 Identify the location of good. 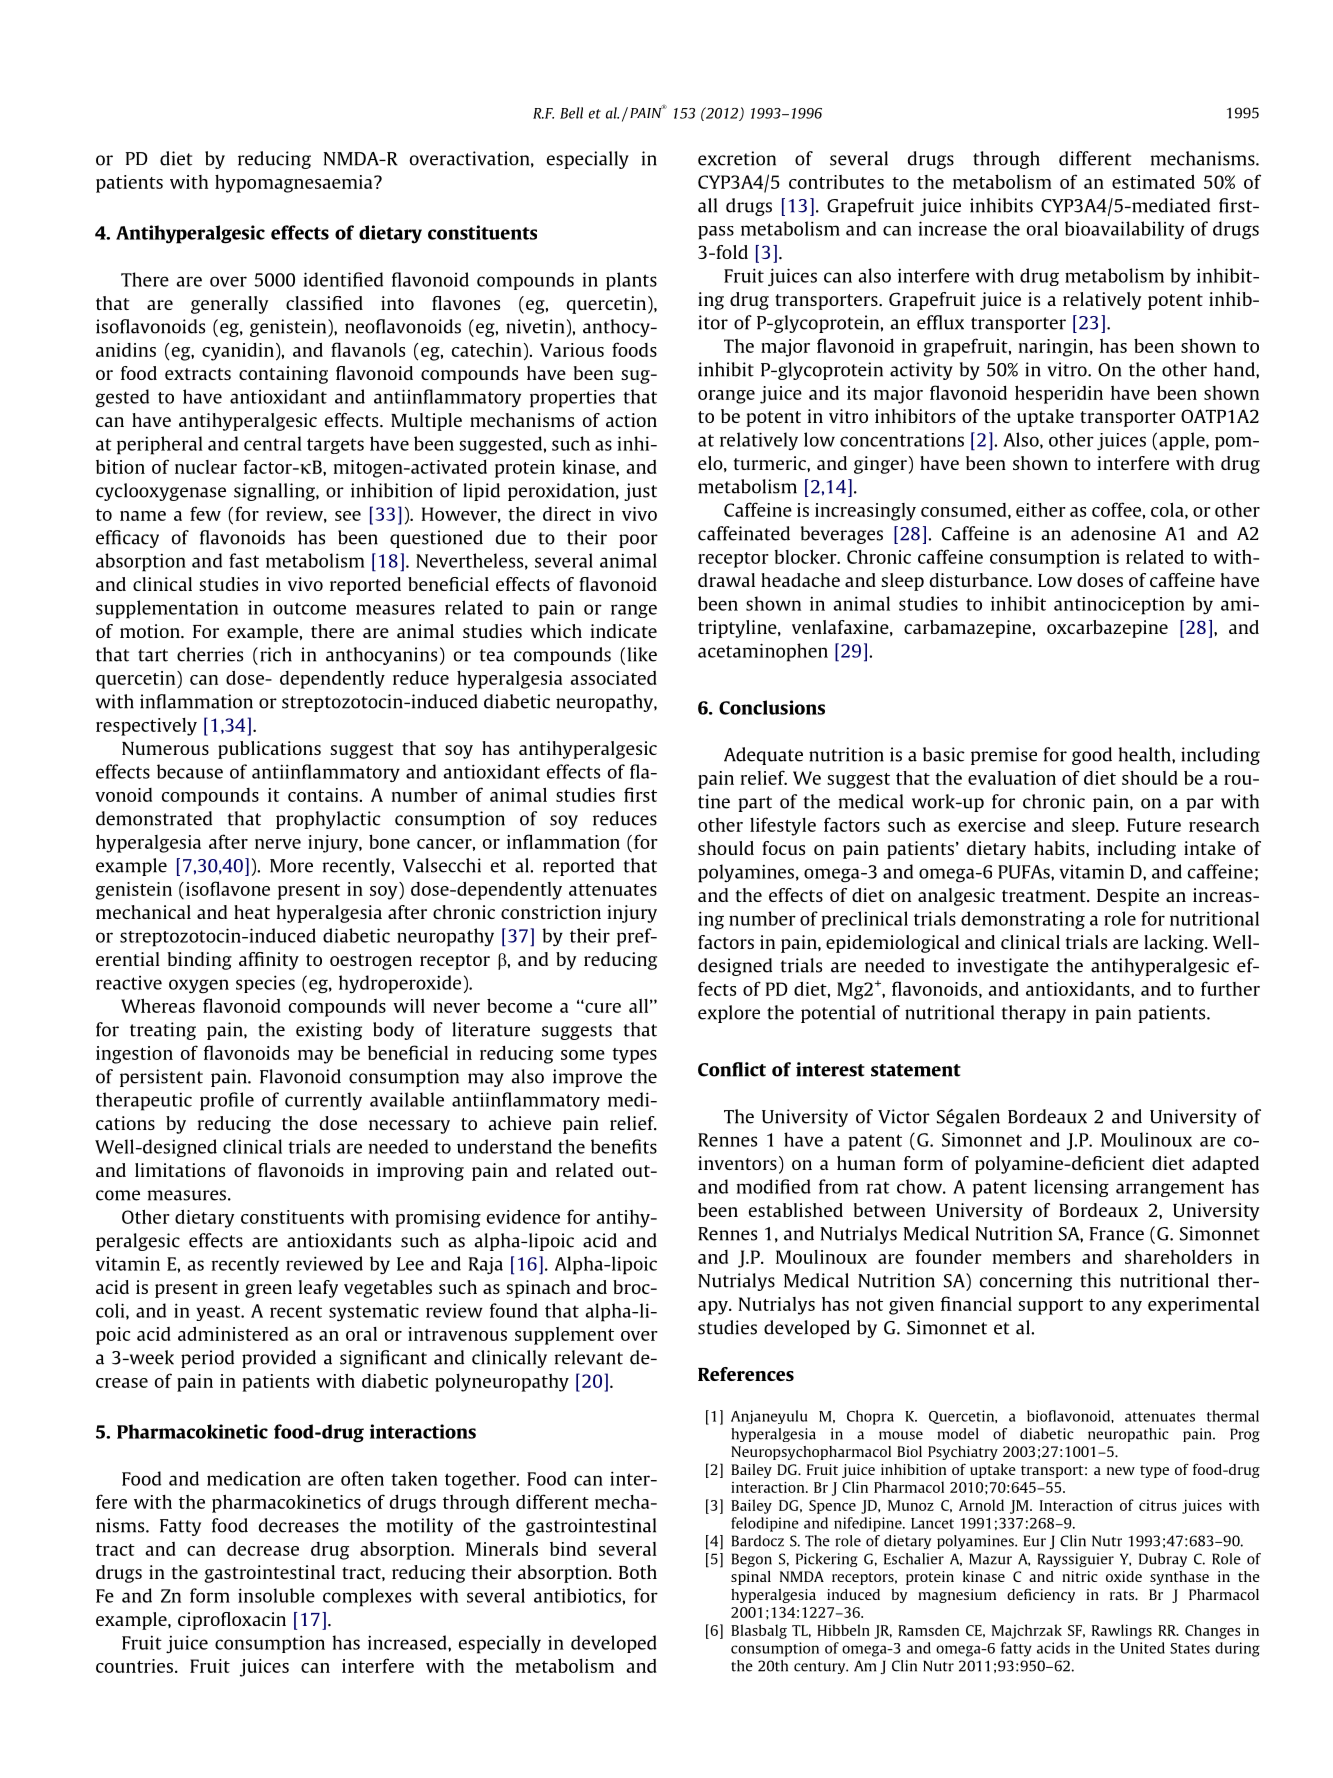
(1092, 756).
